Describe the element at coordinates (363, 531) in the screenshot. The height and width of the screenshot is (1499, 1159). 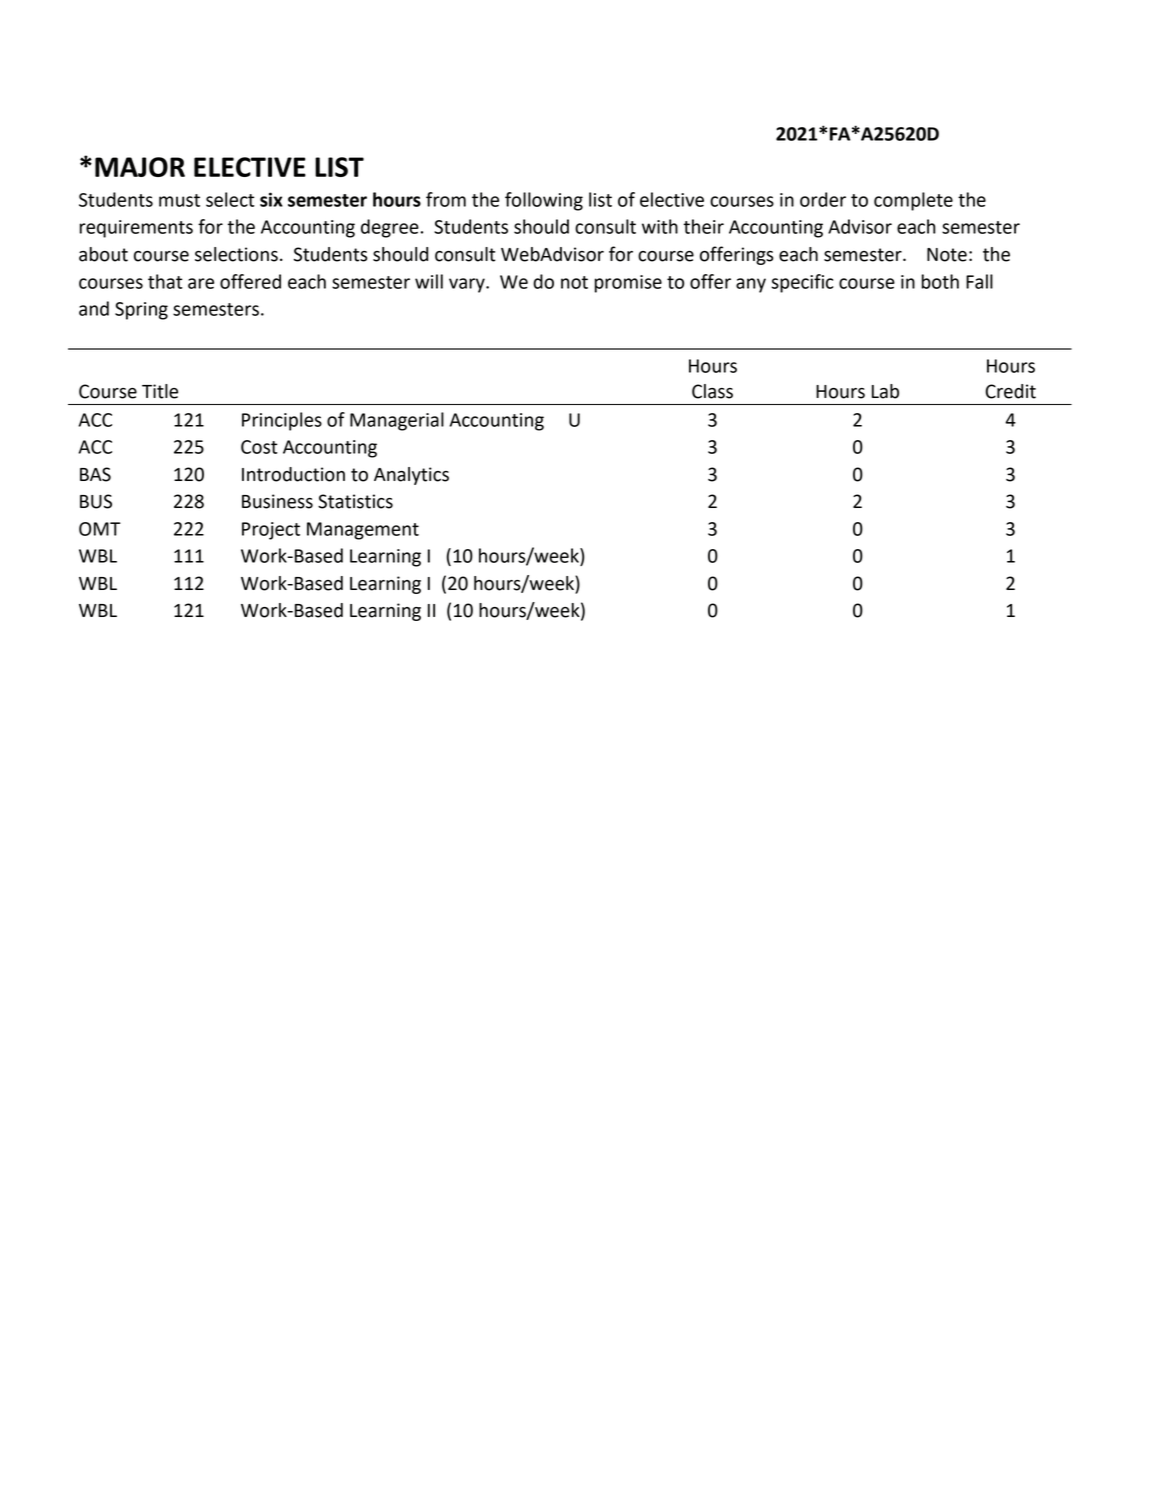
I see `Management` at that location.
